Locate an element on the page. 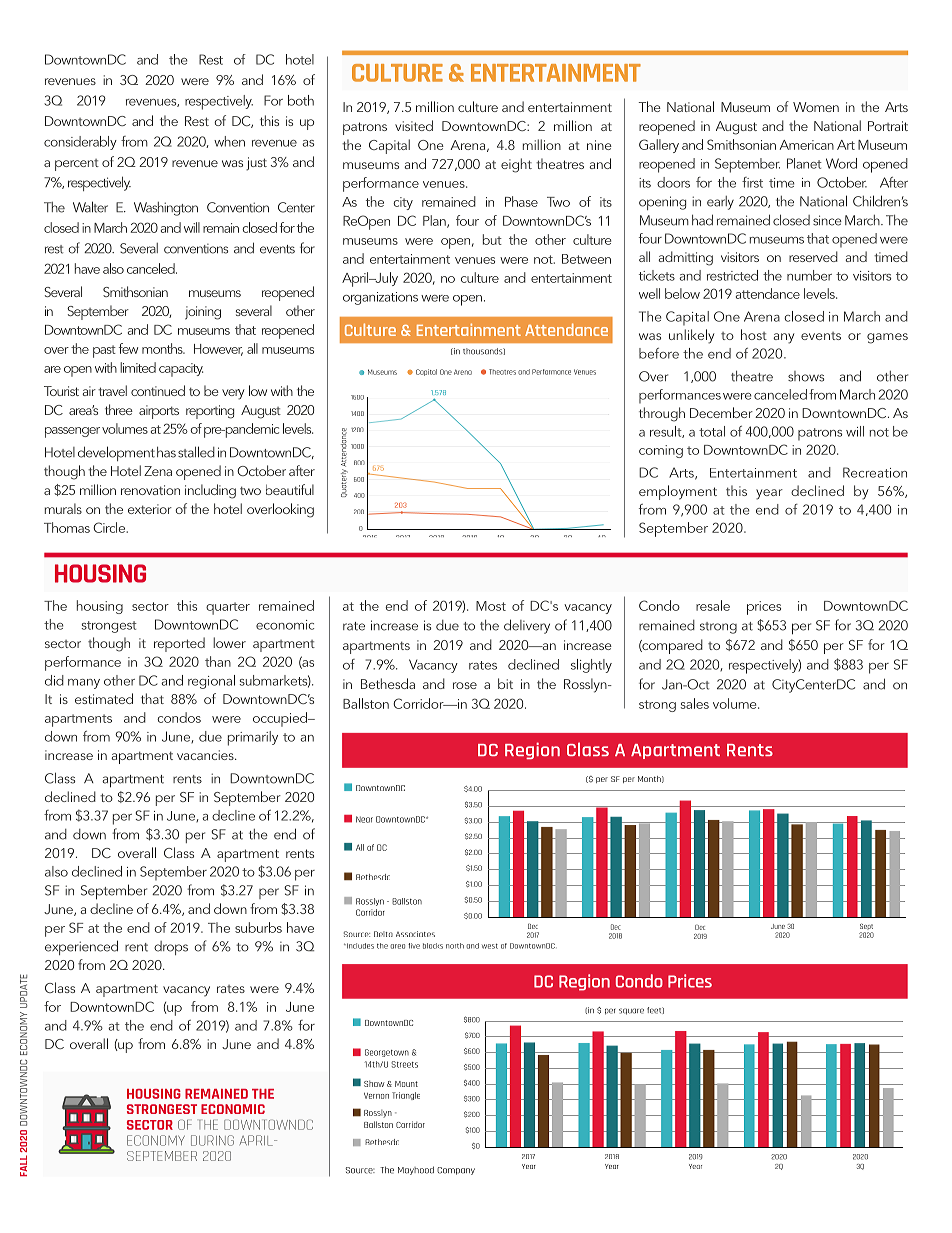  resale is located at coordinates (713, 605).
